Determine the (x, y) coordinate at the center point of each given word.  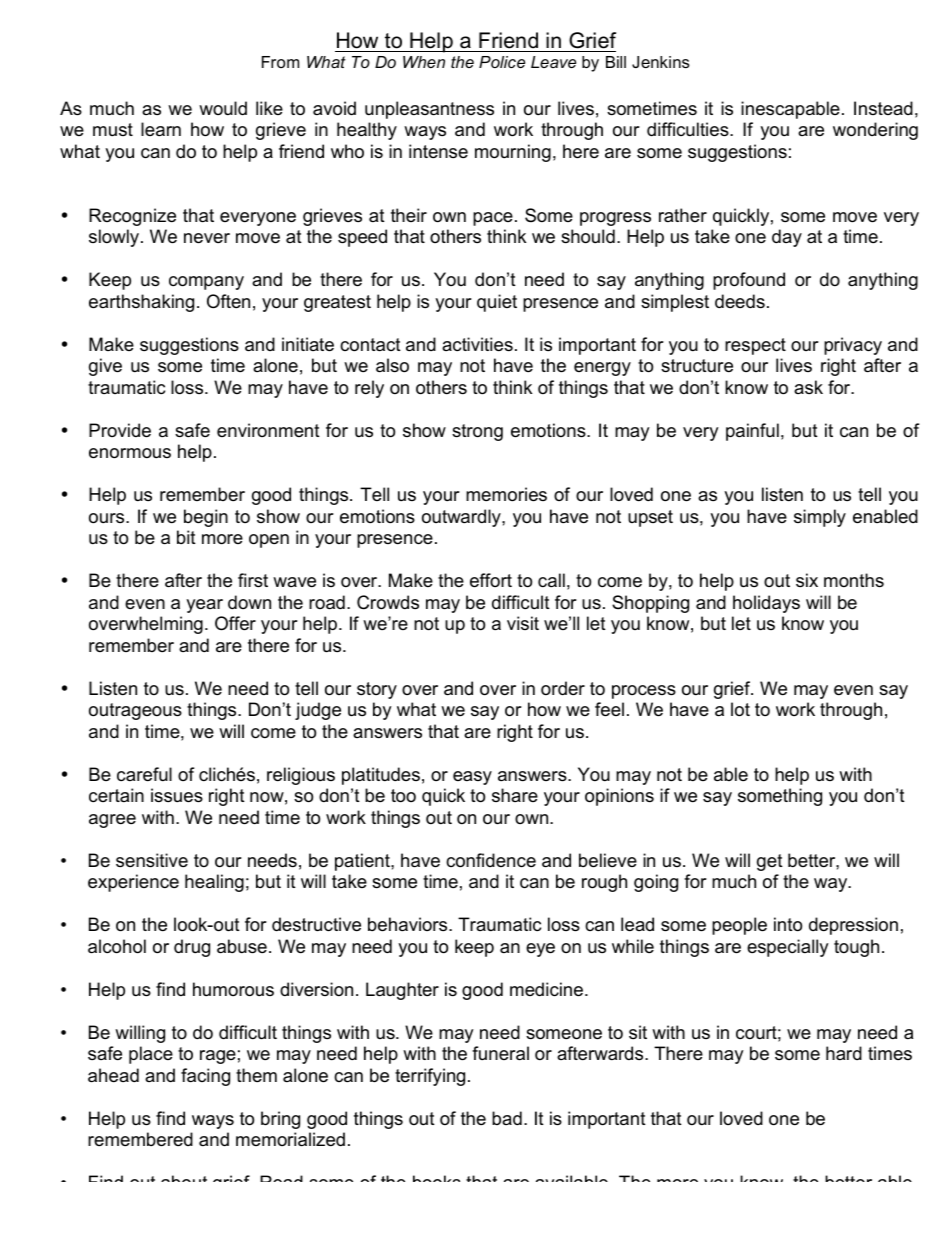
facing (205, 1077)
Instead (883, 108)
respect (755, 346)
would (223, 108)
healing (214, 883)
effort (491, 580)
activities (477, 344)
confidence (491, 860)
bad (507, 1118)
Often (228, 301)
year (204, 606)
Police (502, 62)
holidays (766, 604)
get (770, 862)
